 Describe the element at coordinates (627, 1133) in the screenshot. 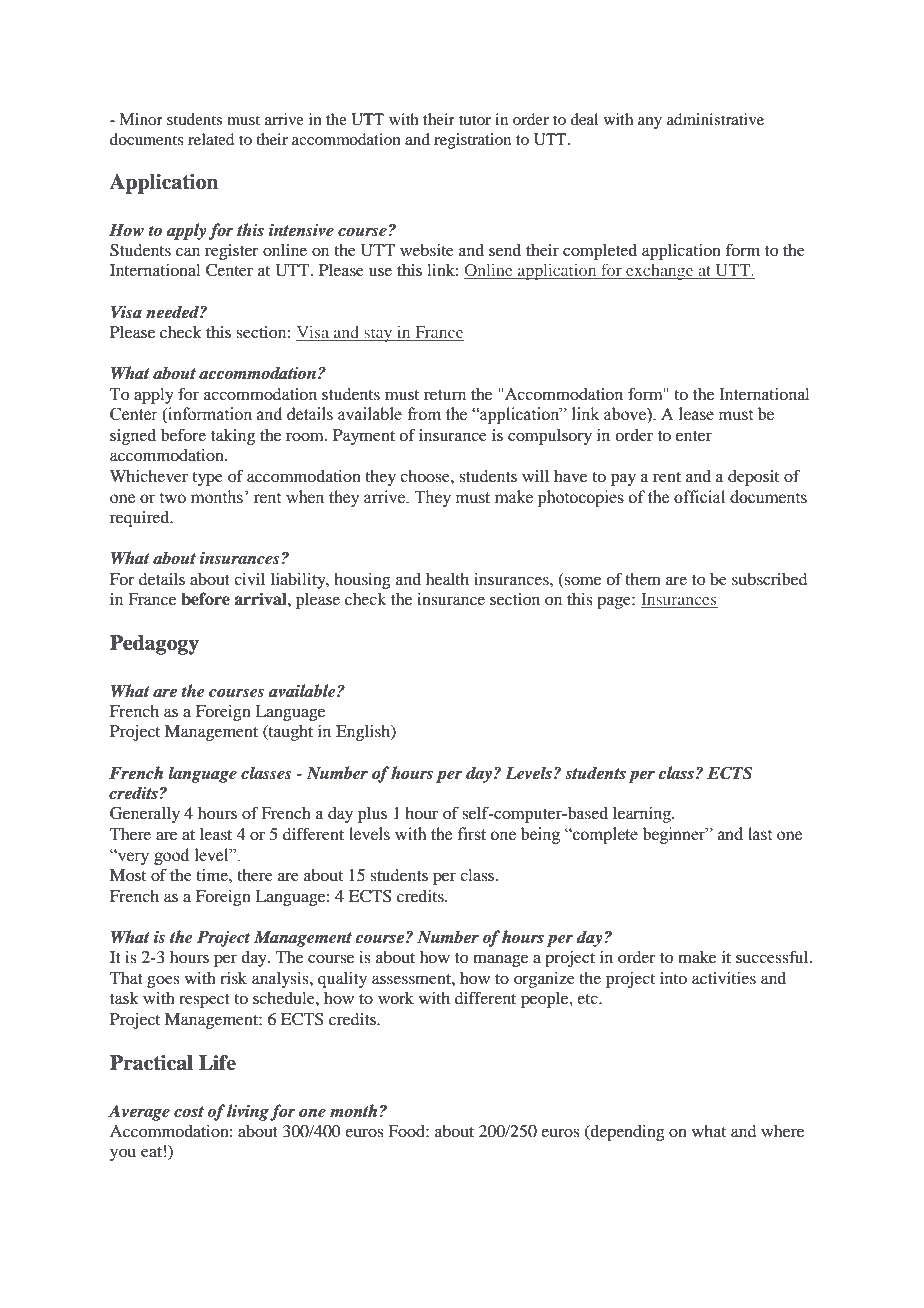

I see `depending` at that location.
